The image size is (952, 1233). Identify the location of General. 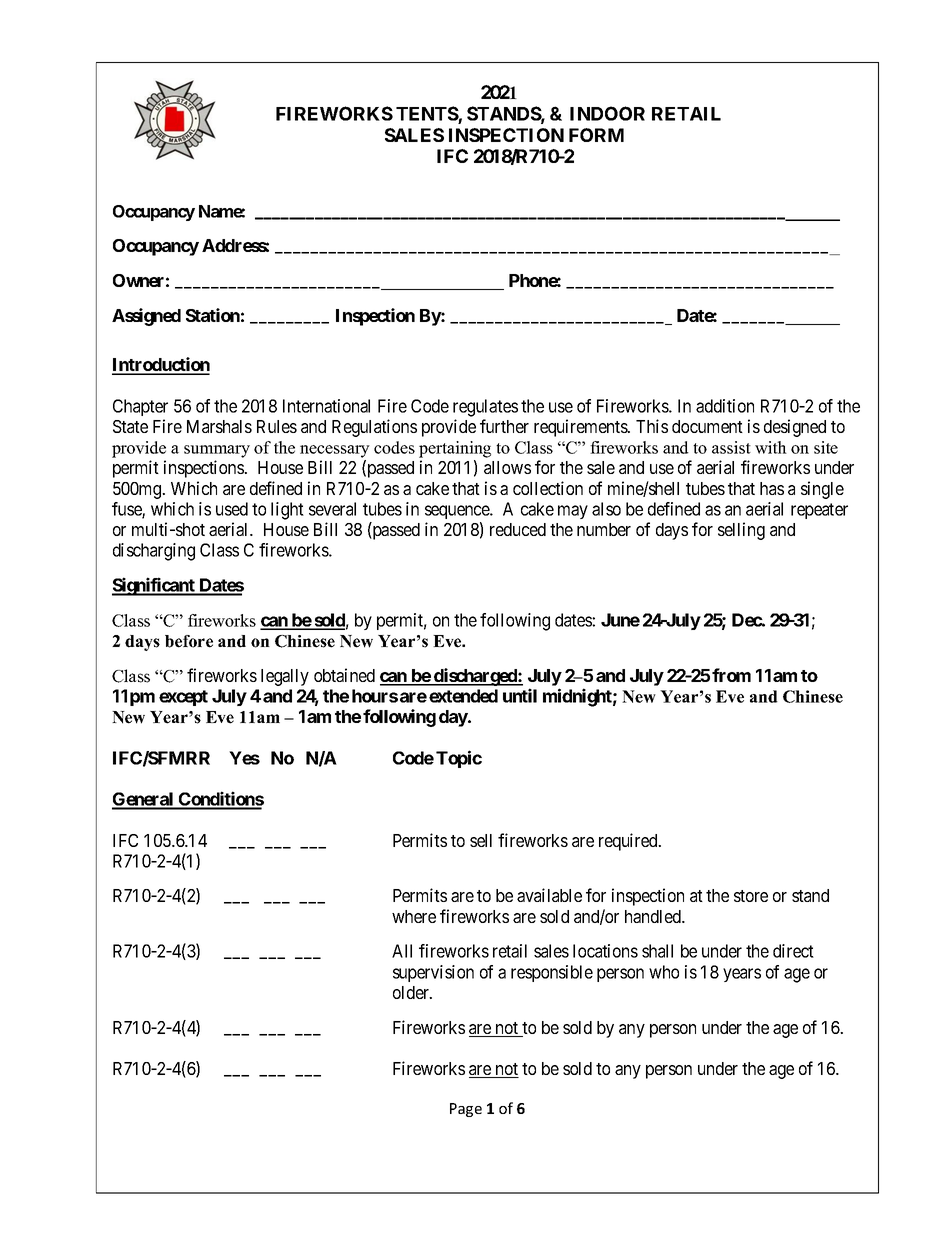
(144, 800).
